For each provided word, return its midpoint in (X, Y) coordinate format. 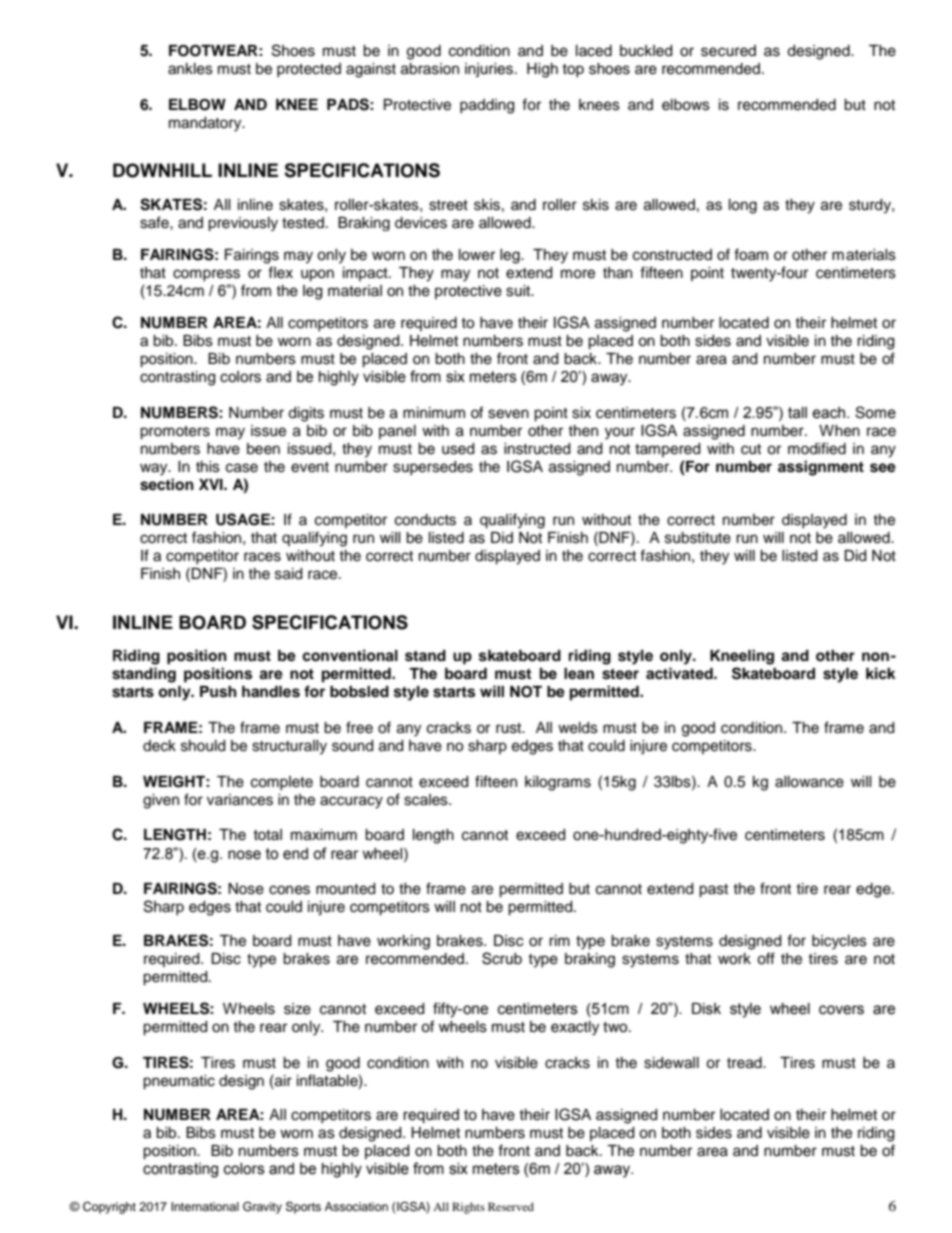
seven (508, 414)
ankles (190, 69)
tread (745, 1063)
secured (728, 51)
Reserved (511, 1206)
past (713, 891)
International (205, 1206)
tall (797, 413)
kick (881, 673)
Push (218, 692)
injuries (490, 70)
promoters (175, 433)
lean (579, 674)
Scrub (502, 958)
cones (289, 890)
